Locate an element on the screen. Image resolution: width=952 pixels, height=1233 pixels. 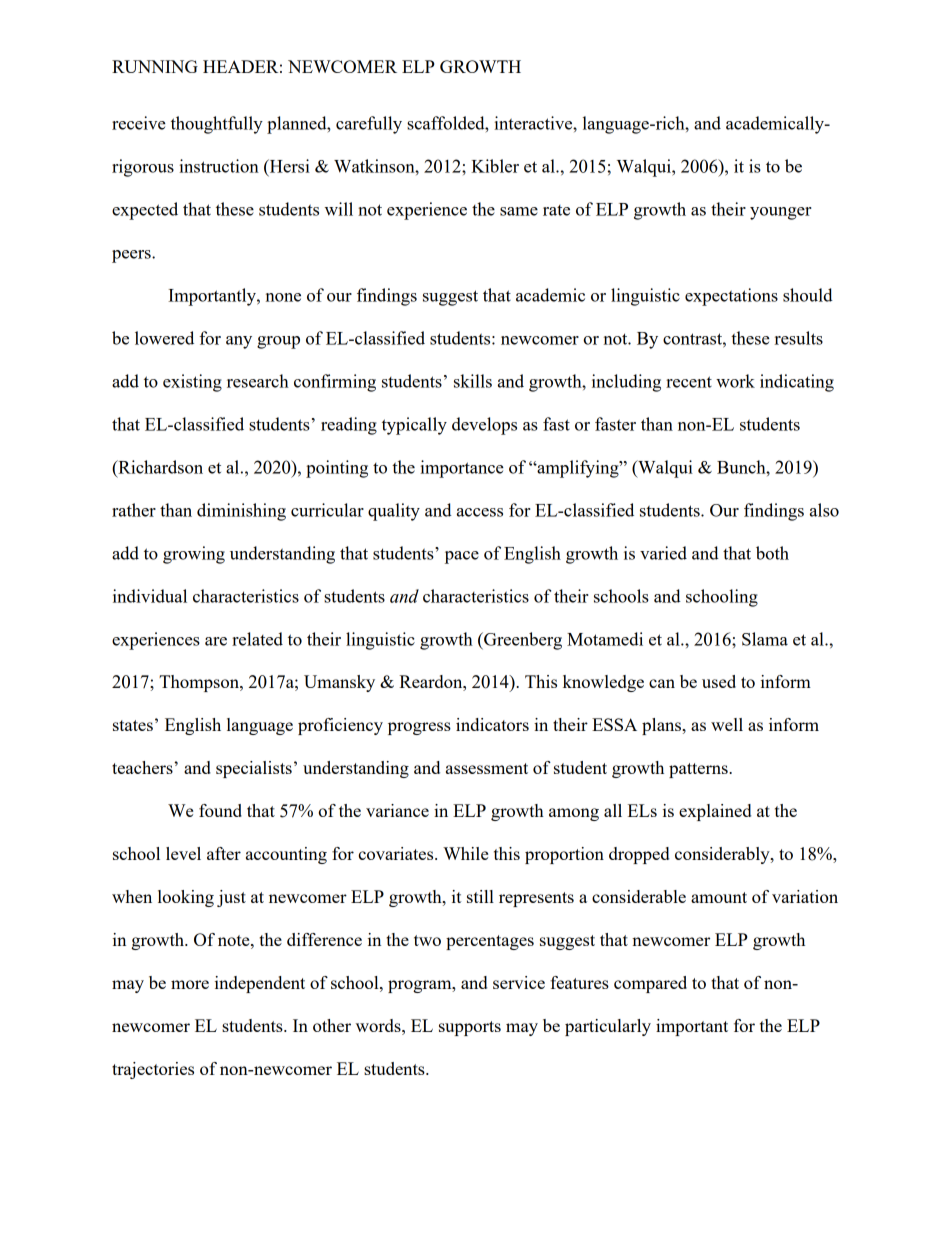
carefully is located at coordinates (369, 125).
